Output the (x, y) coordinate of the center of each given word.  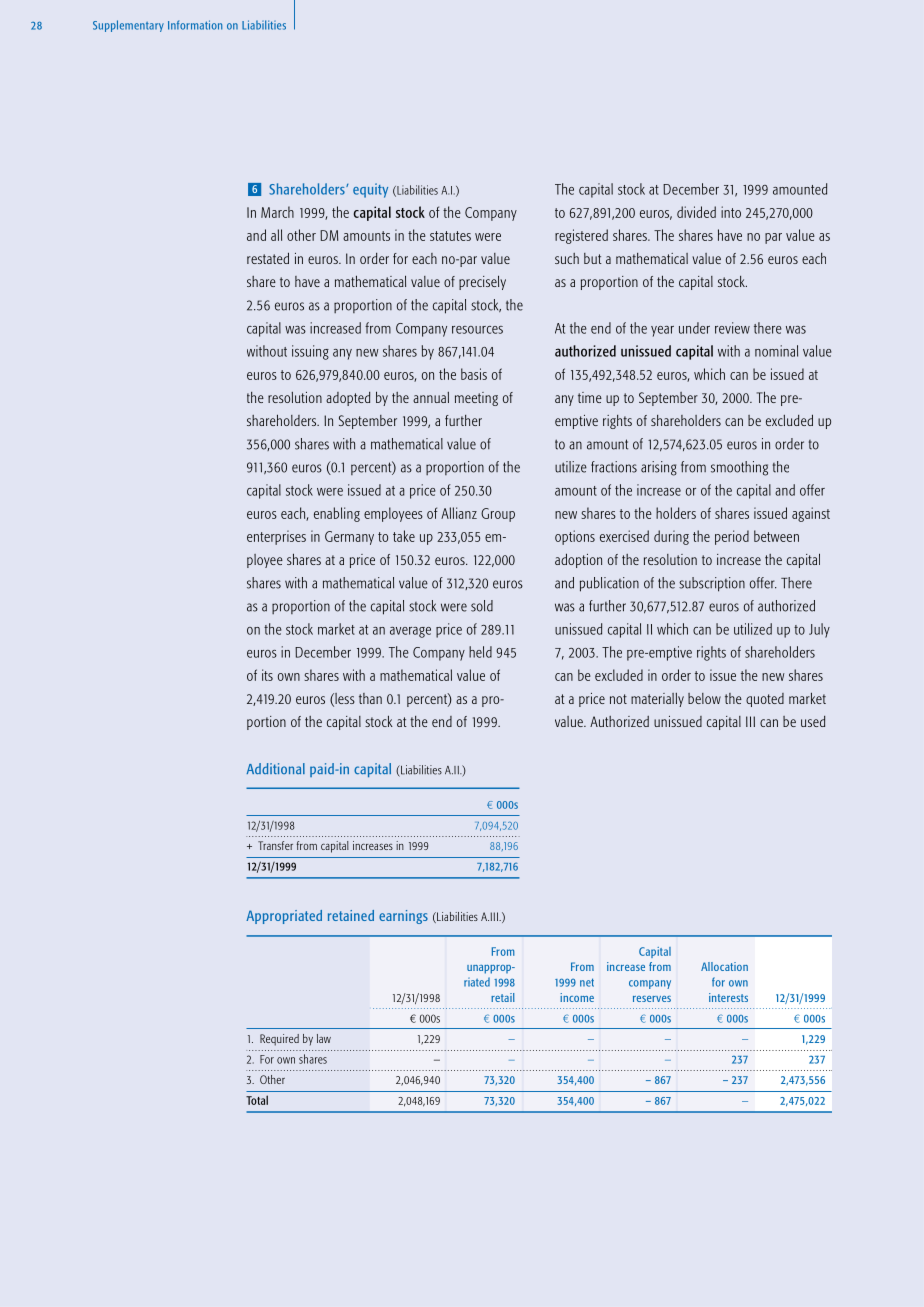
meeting (476, 399)
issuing (310, 352)
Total (257, 1100)
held (480, 652)
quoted (765, 700)
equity (370, 190)
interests (728, 997)
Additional (275, 768)
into (731, 212)
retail (503, 997)
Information (195, 25)
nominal (776, 351)
